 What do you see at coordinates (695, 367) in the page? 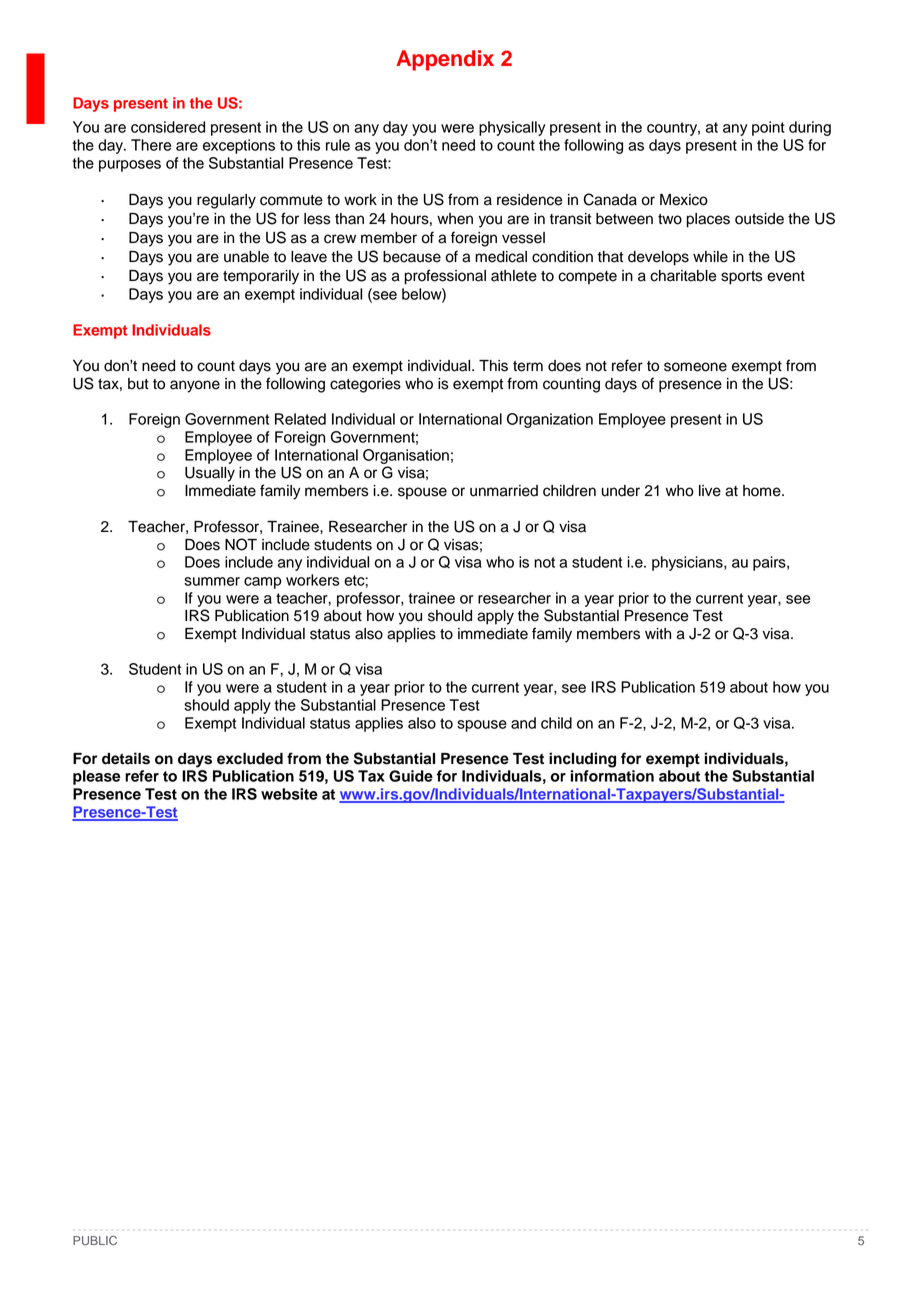
I see `someone` at bounding box center [695, 367].
